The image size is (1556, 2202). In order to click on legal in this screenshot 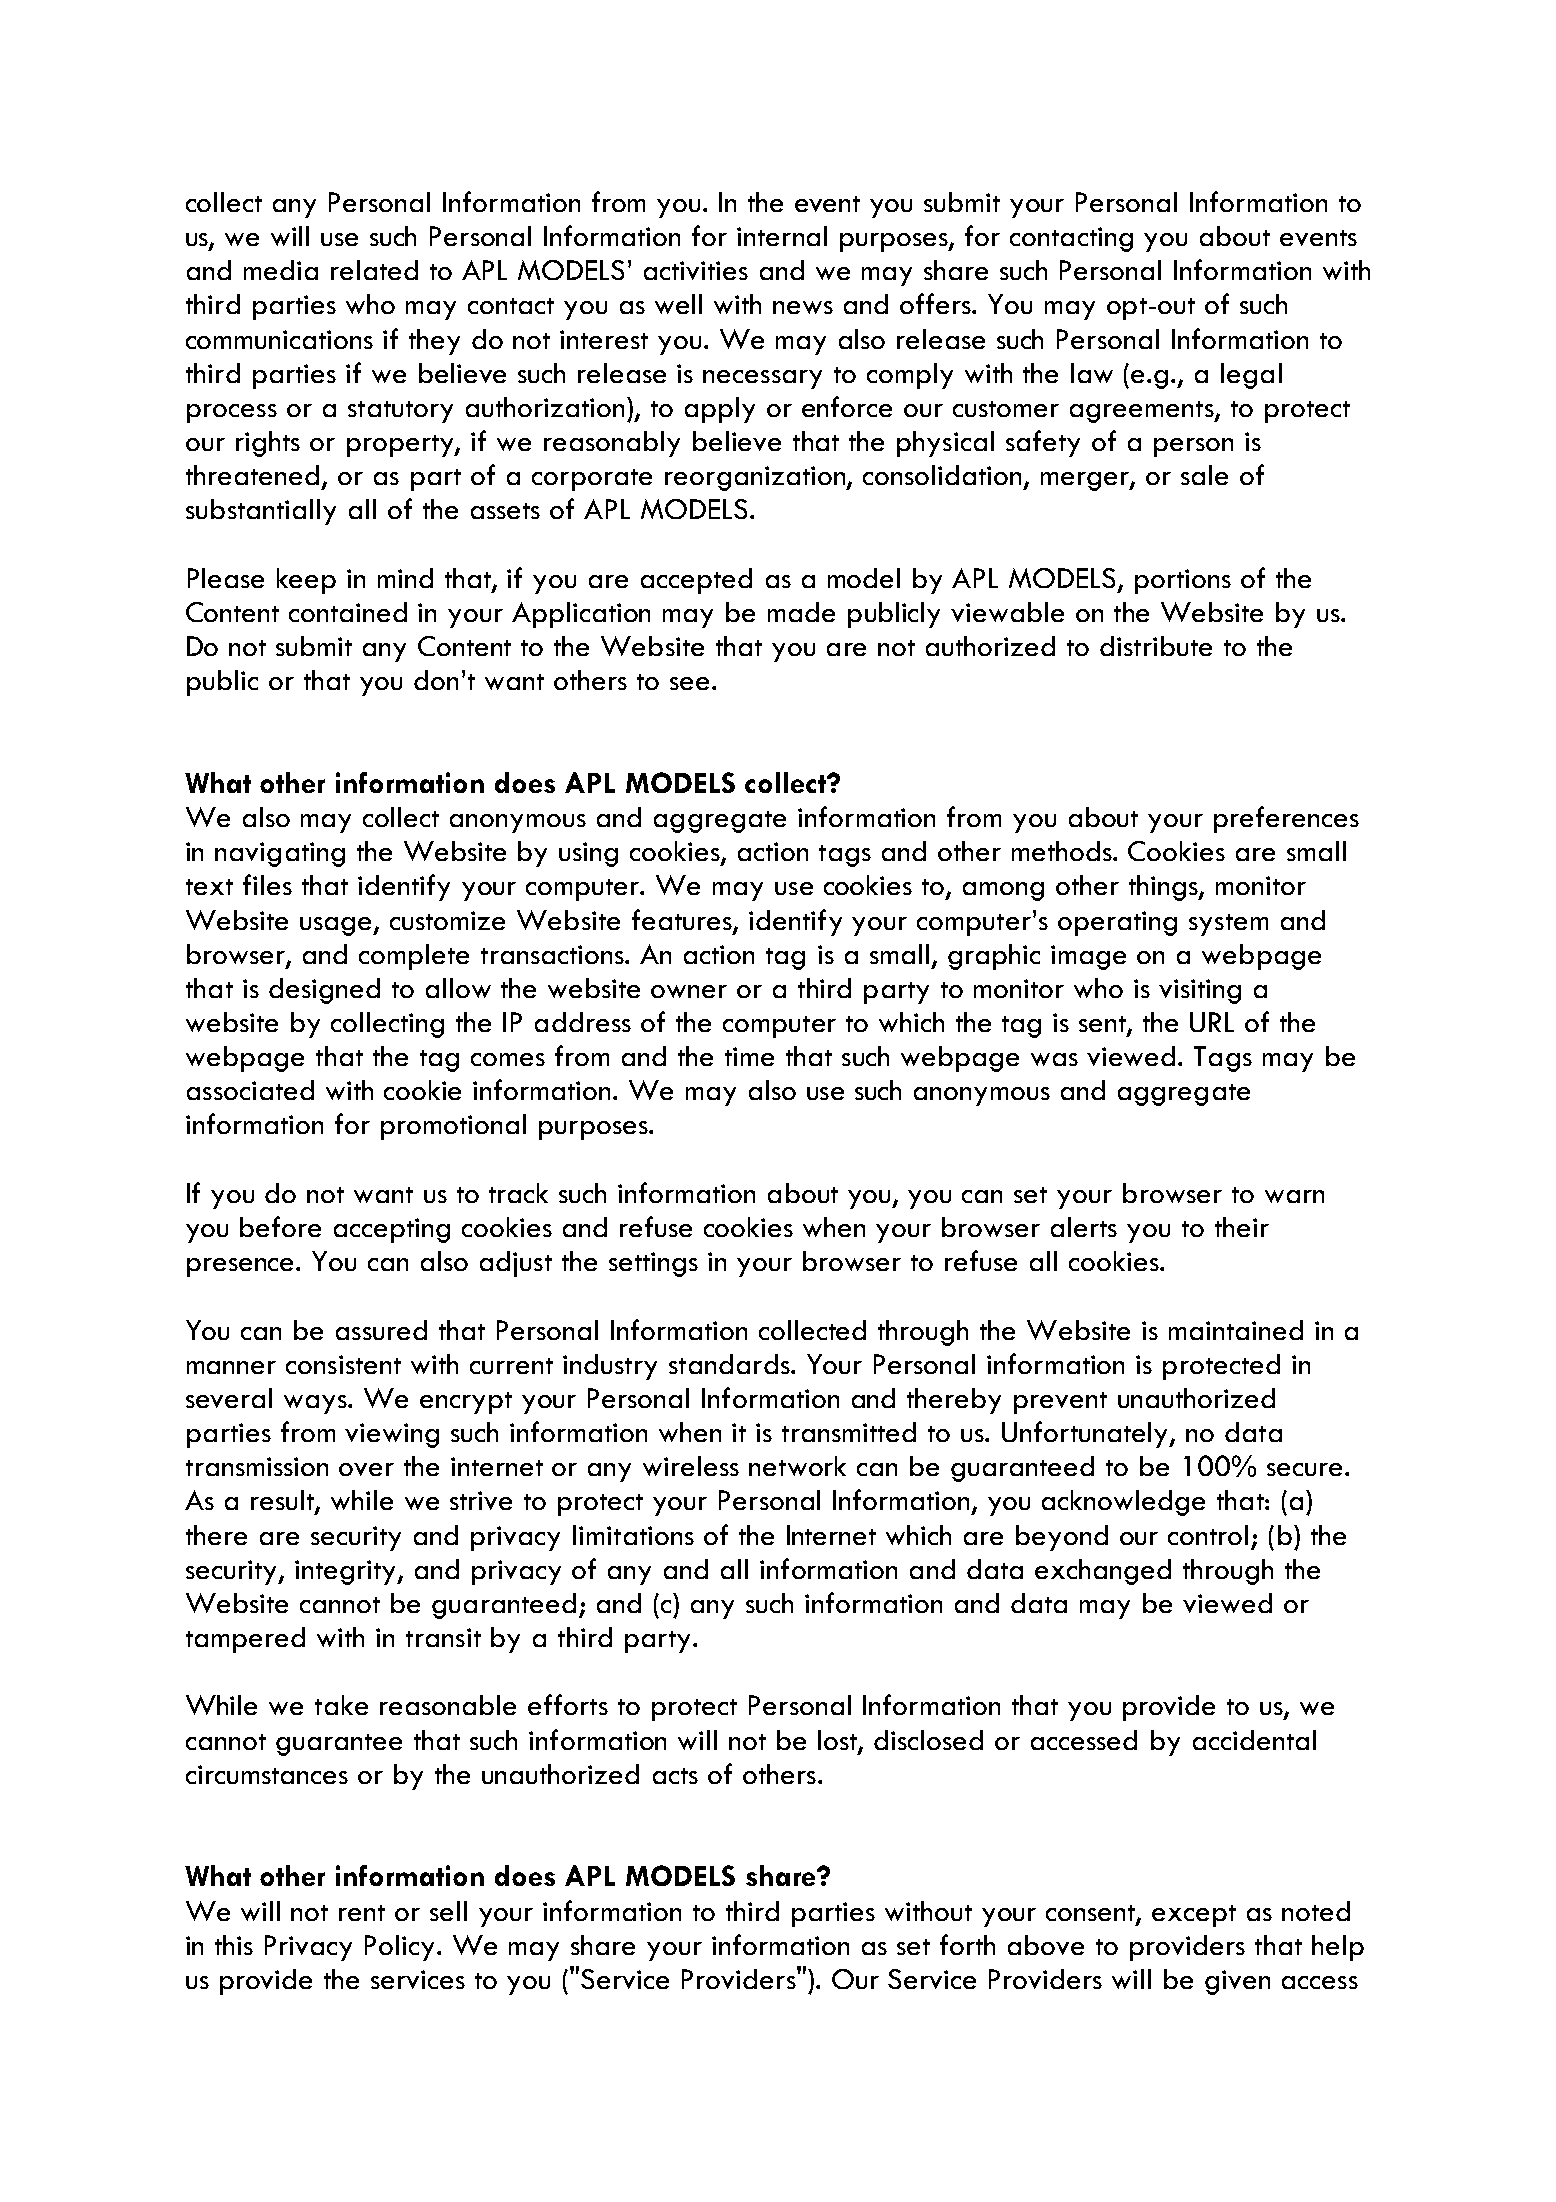, I will do `click(1251, 376)`.
